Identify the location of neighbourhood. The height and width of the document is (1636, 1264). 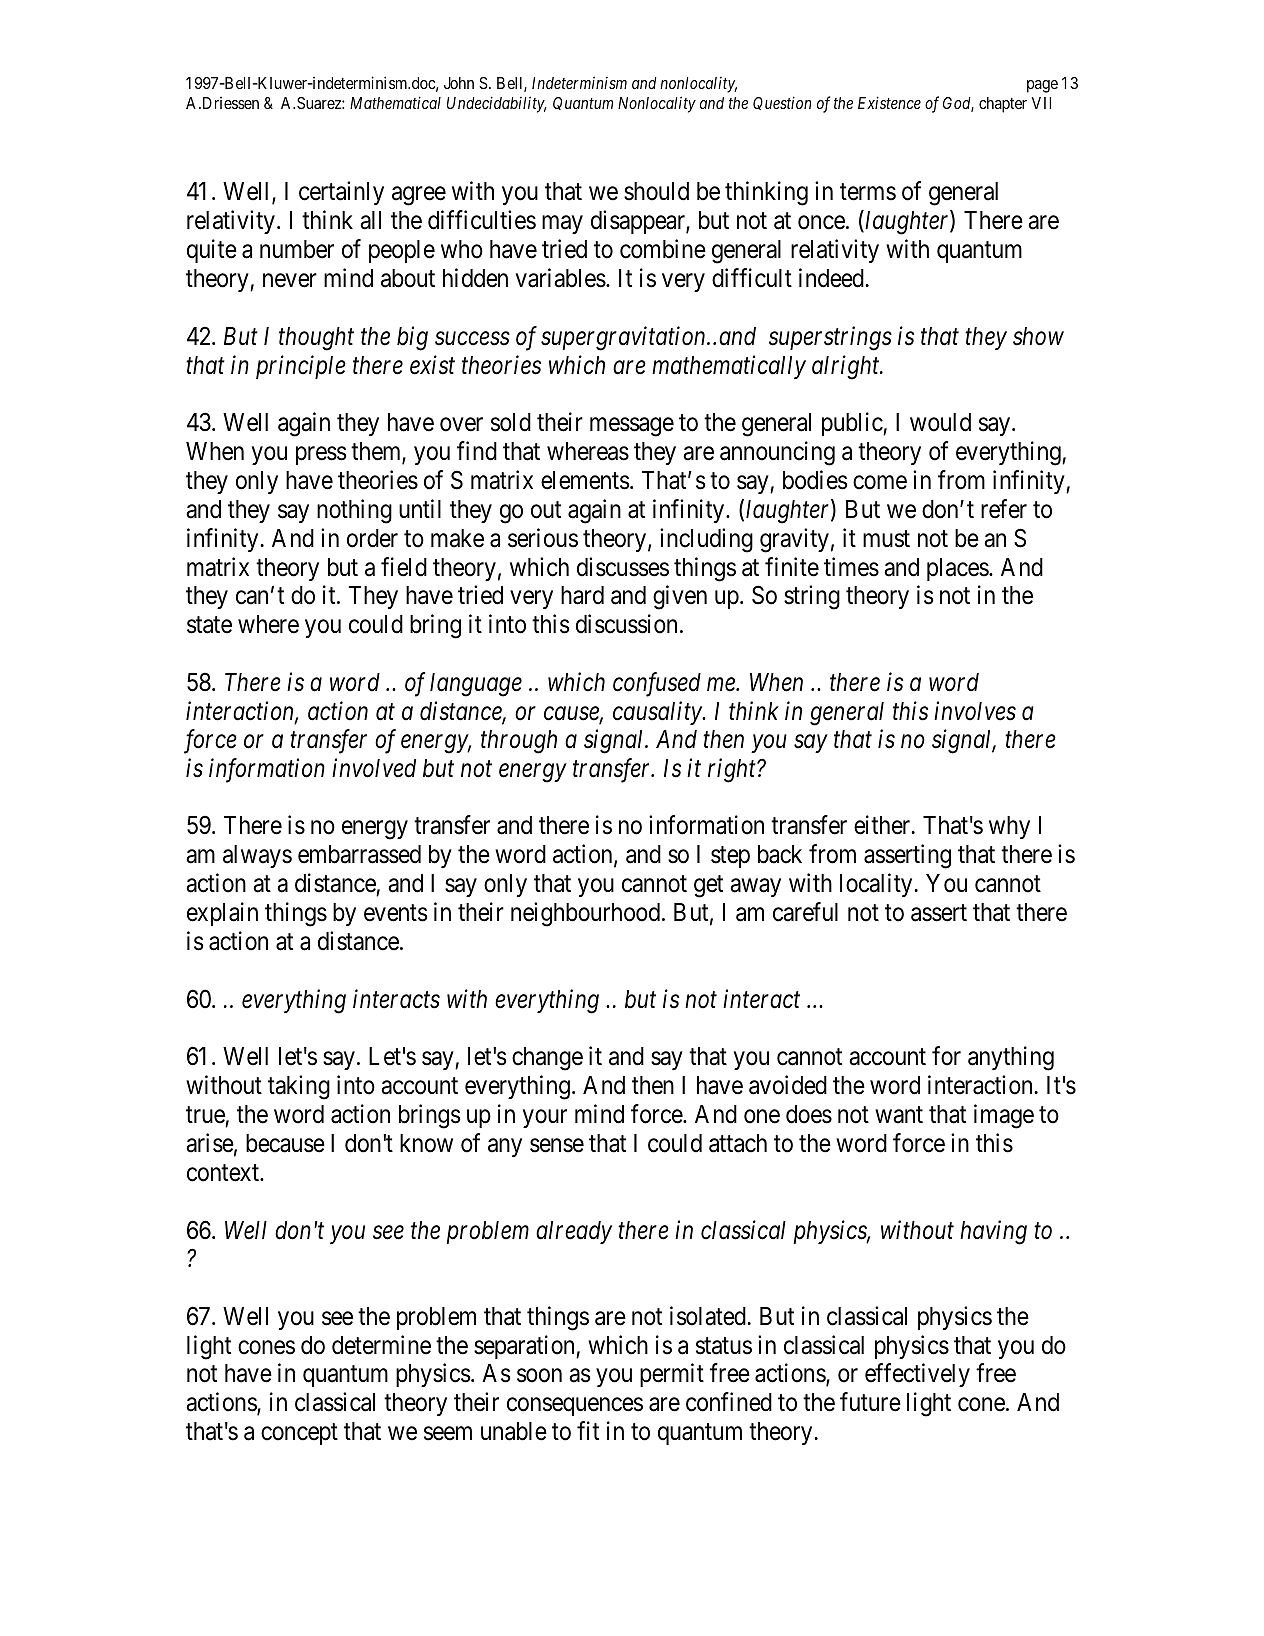
(587, 914).
